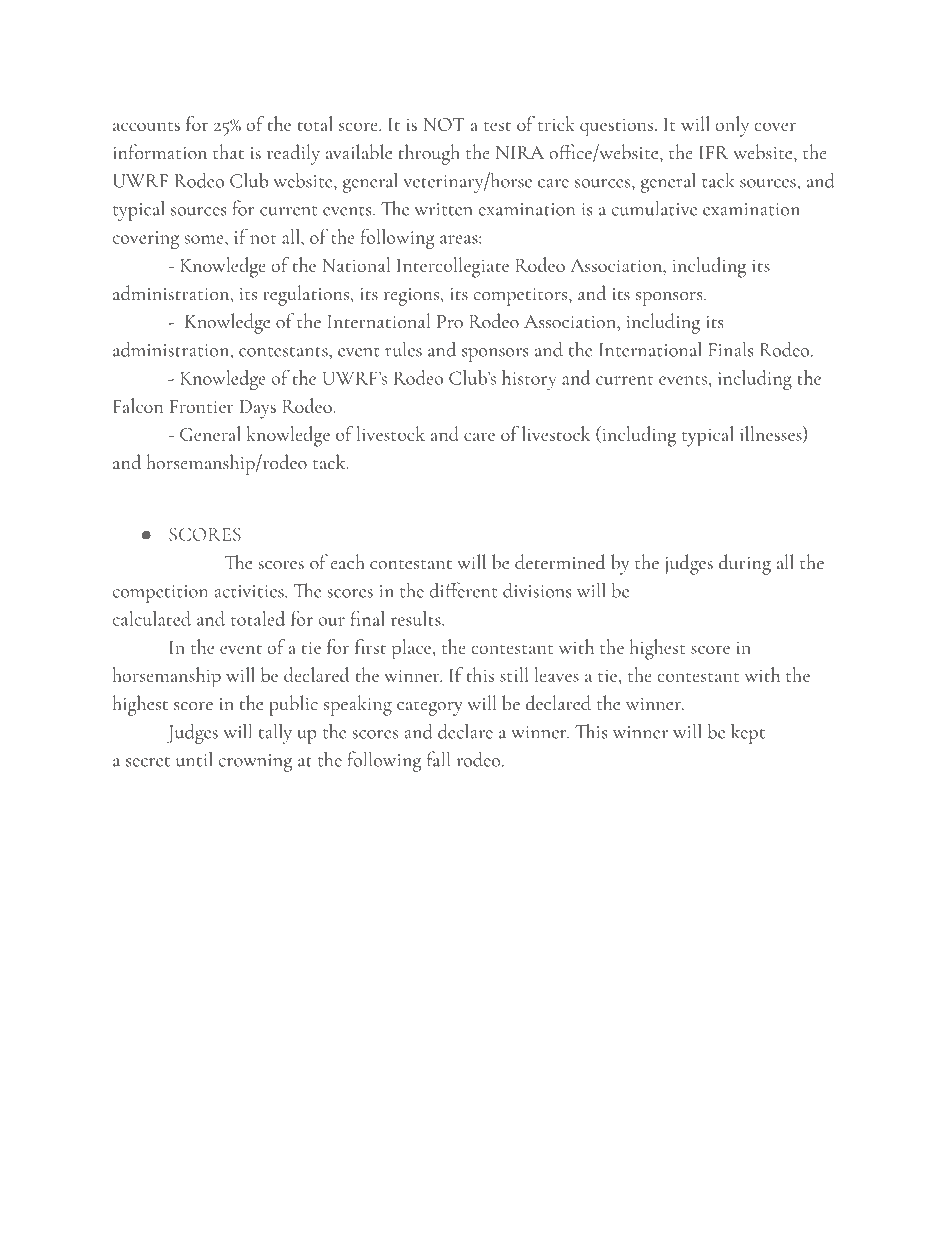  What do you see at coordinates (438, 759) in the screenshot?
I see `fall` at bounding box center [438, 759].
